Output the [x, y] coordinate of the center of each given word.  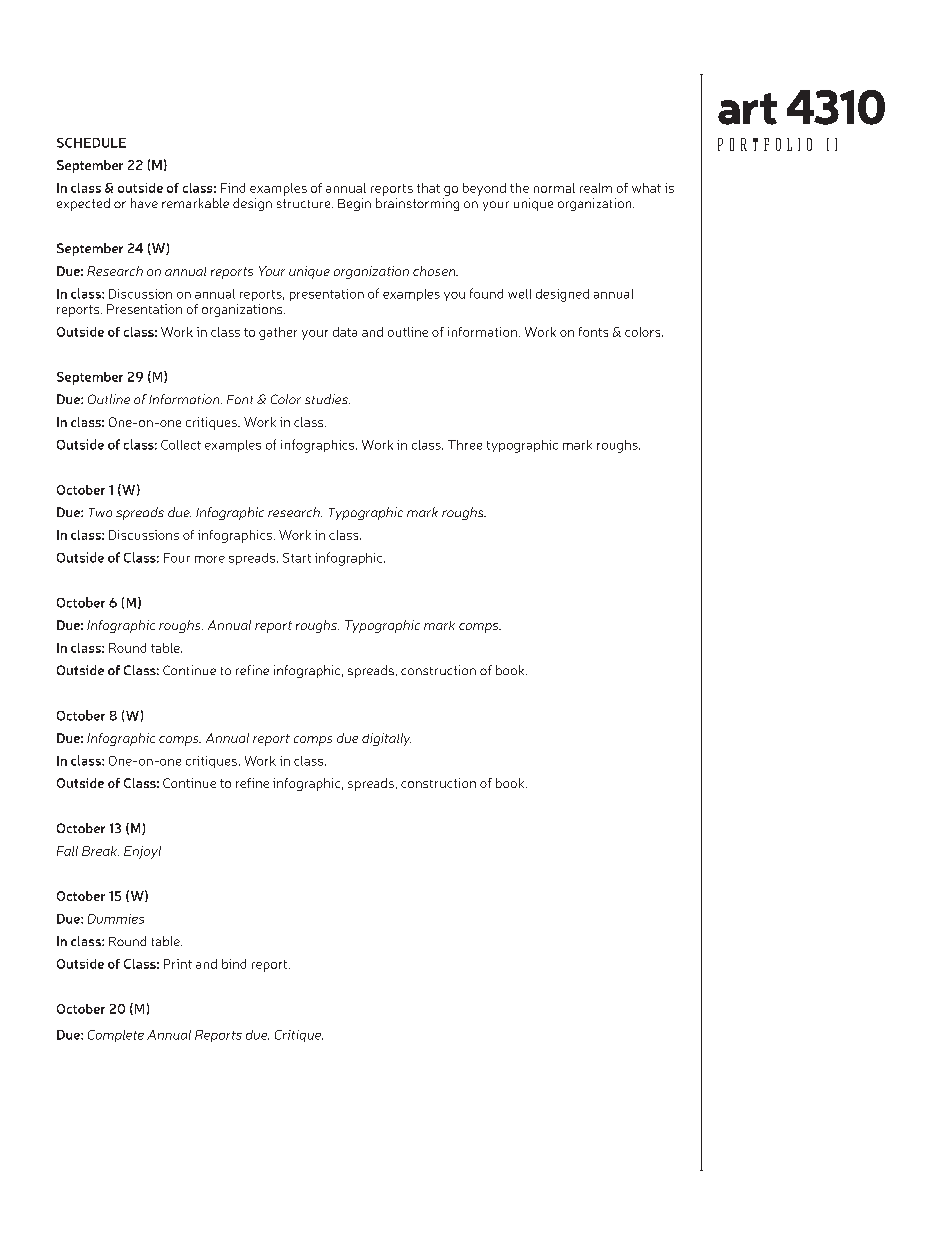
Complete [116, 1036]
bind [234, 964]
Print [178, 964]
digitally [386, 739]
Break [100, 851]
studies [327, 399]
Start [297, 558]
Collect [181, 445]
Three [465, 445]
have [144, 203]
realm [596, 188]
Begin [354, 204]
